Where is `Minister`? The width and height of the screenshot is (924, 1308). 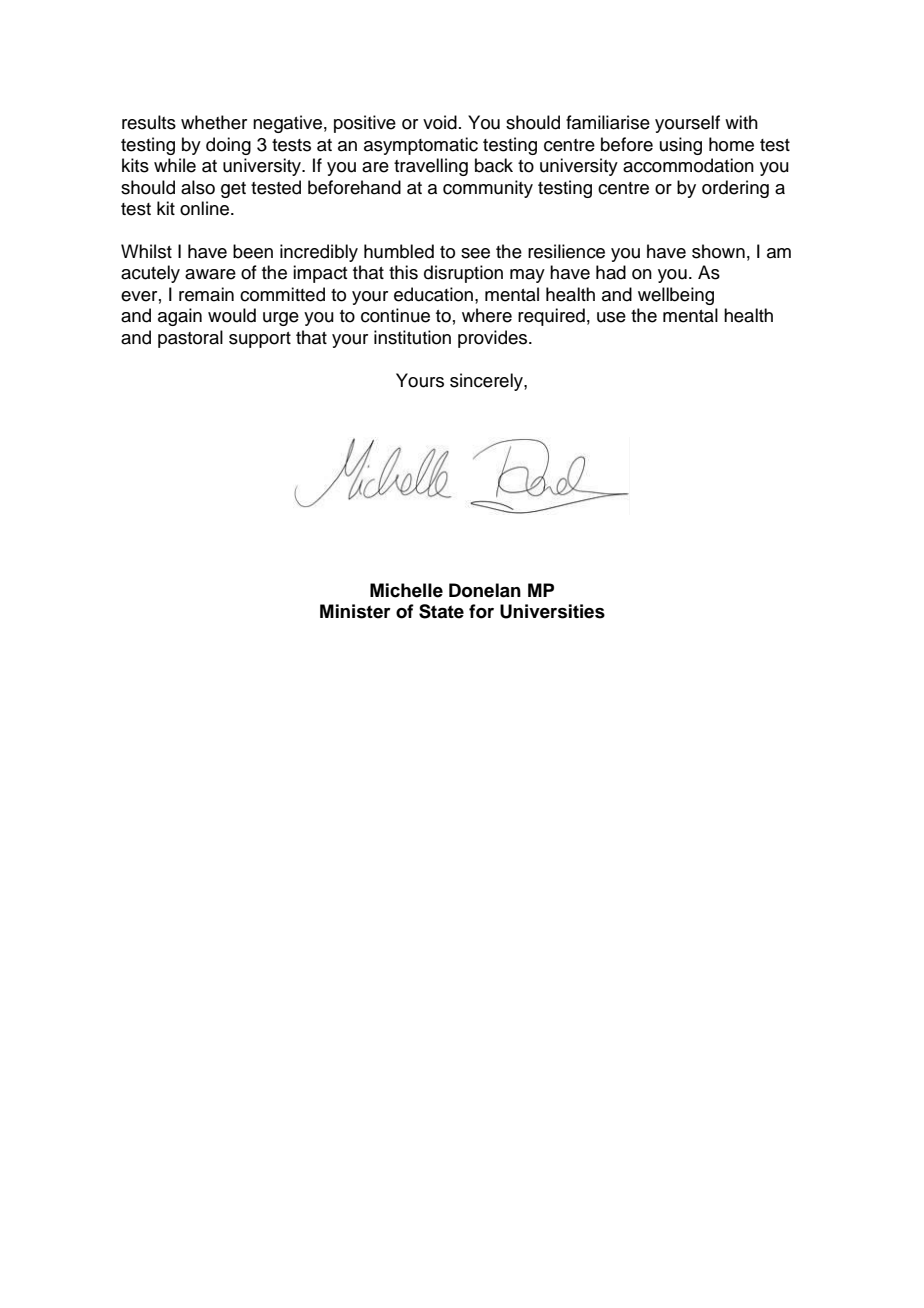 Minister is located at coordinates (355, 611).
